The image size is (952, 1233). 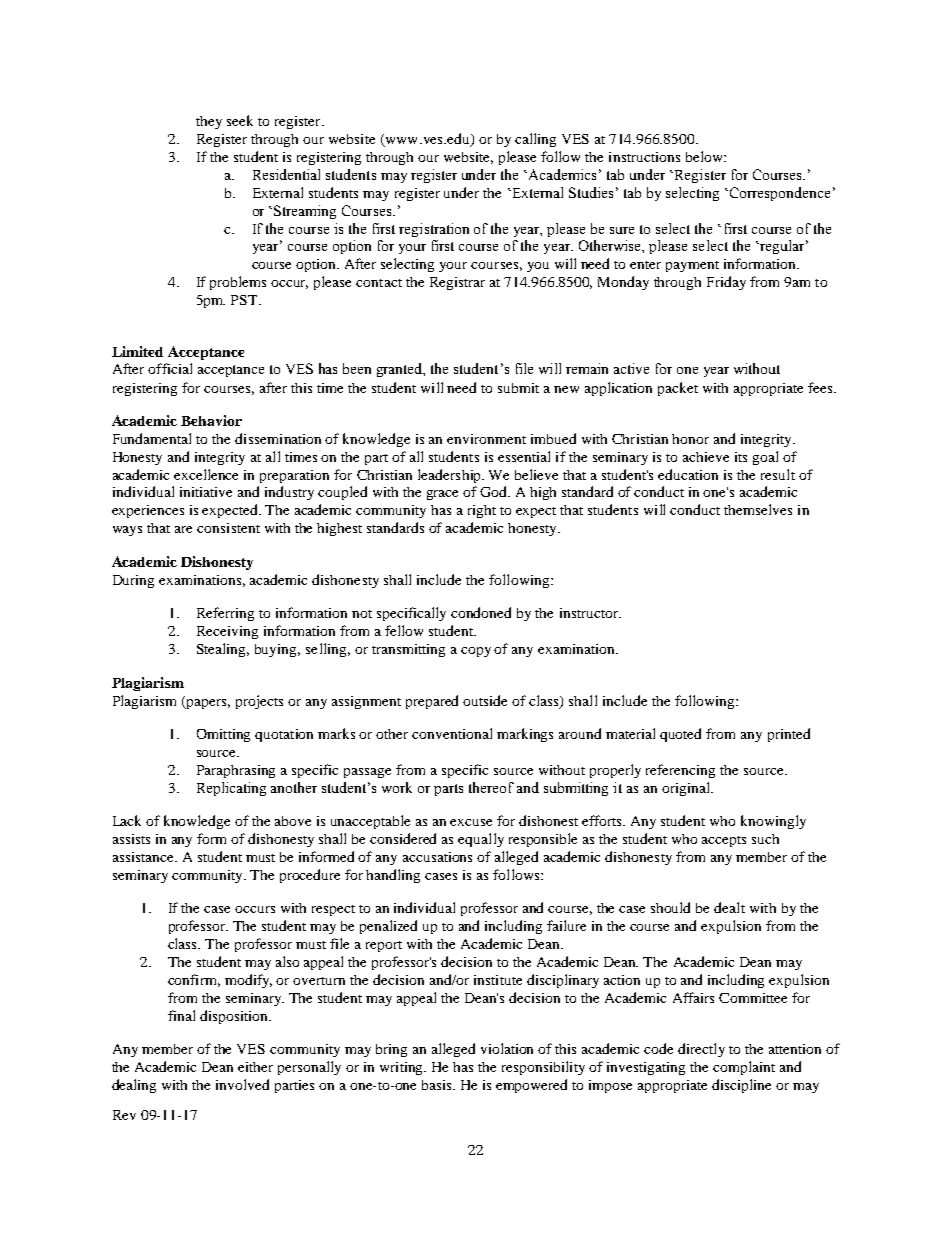 What do you see at coordinates (481, 612) in the screenshot?
I see `condoned` at bounding box center [481, 612].
